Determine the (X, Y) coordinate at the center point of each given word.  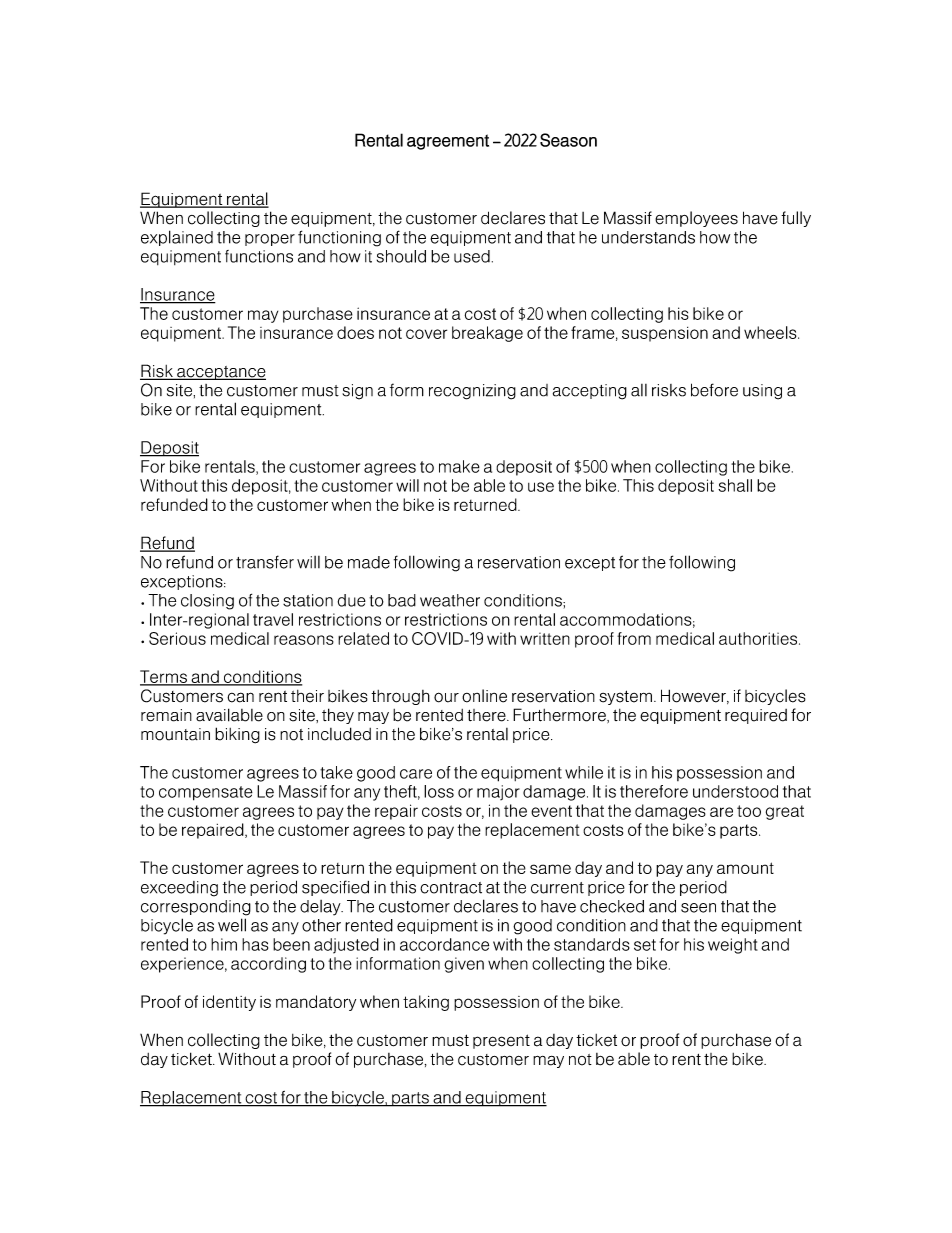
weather (450, 600)
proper (270, 240)
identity (229, 1003)
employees (696, 219)
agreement (448, 142)
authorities (759, 638)
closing (207, 602)
